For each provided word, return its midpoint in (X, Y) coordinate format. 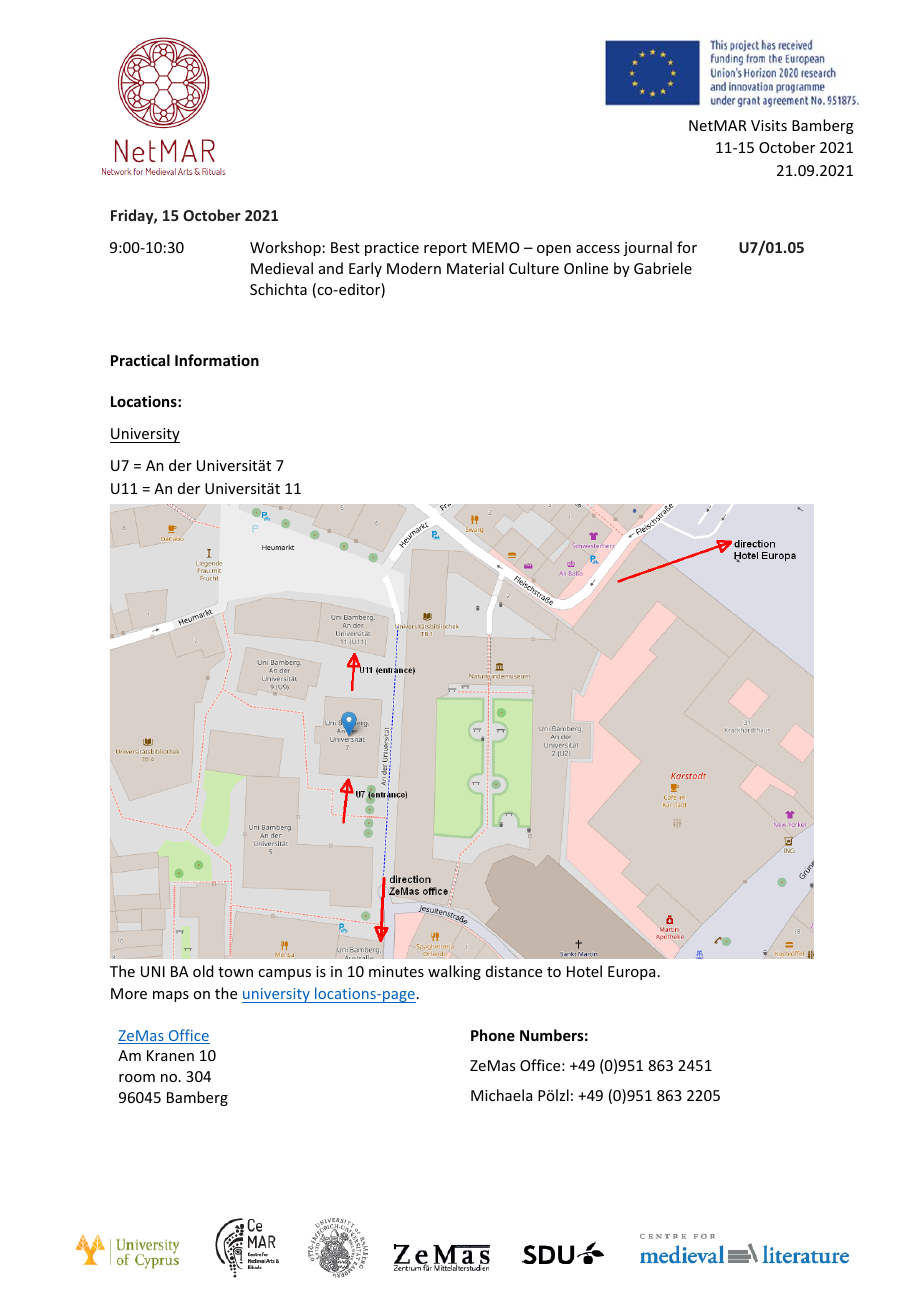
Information (217, 360)
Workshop (285, 248)
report (445, 249)
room (137, 1078)
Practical (140, 360)
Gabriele (663, 268)
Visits (769, 125)
